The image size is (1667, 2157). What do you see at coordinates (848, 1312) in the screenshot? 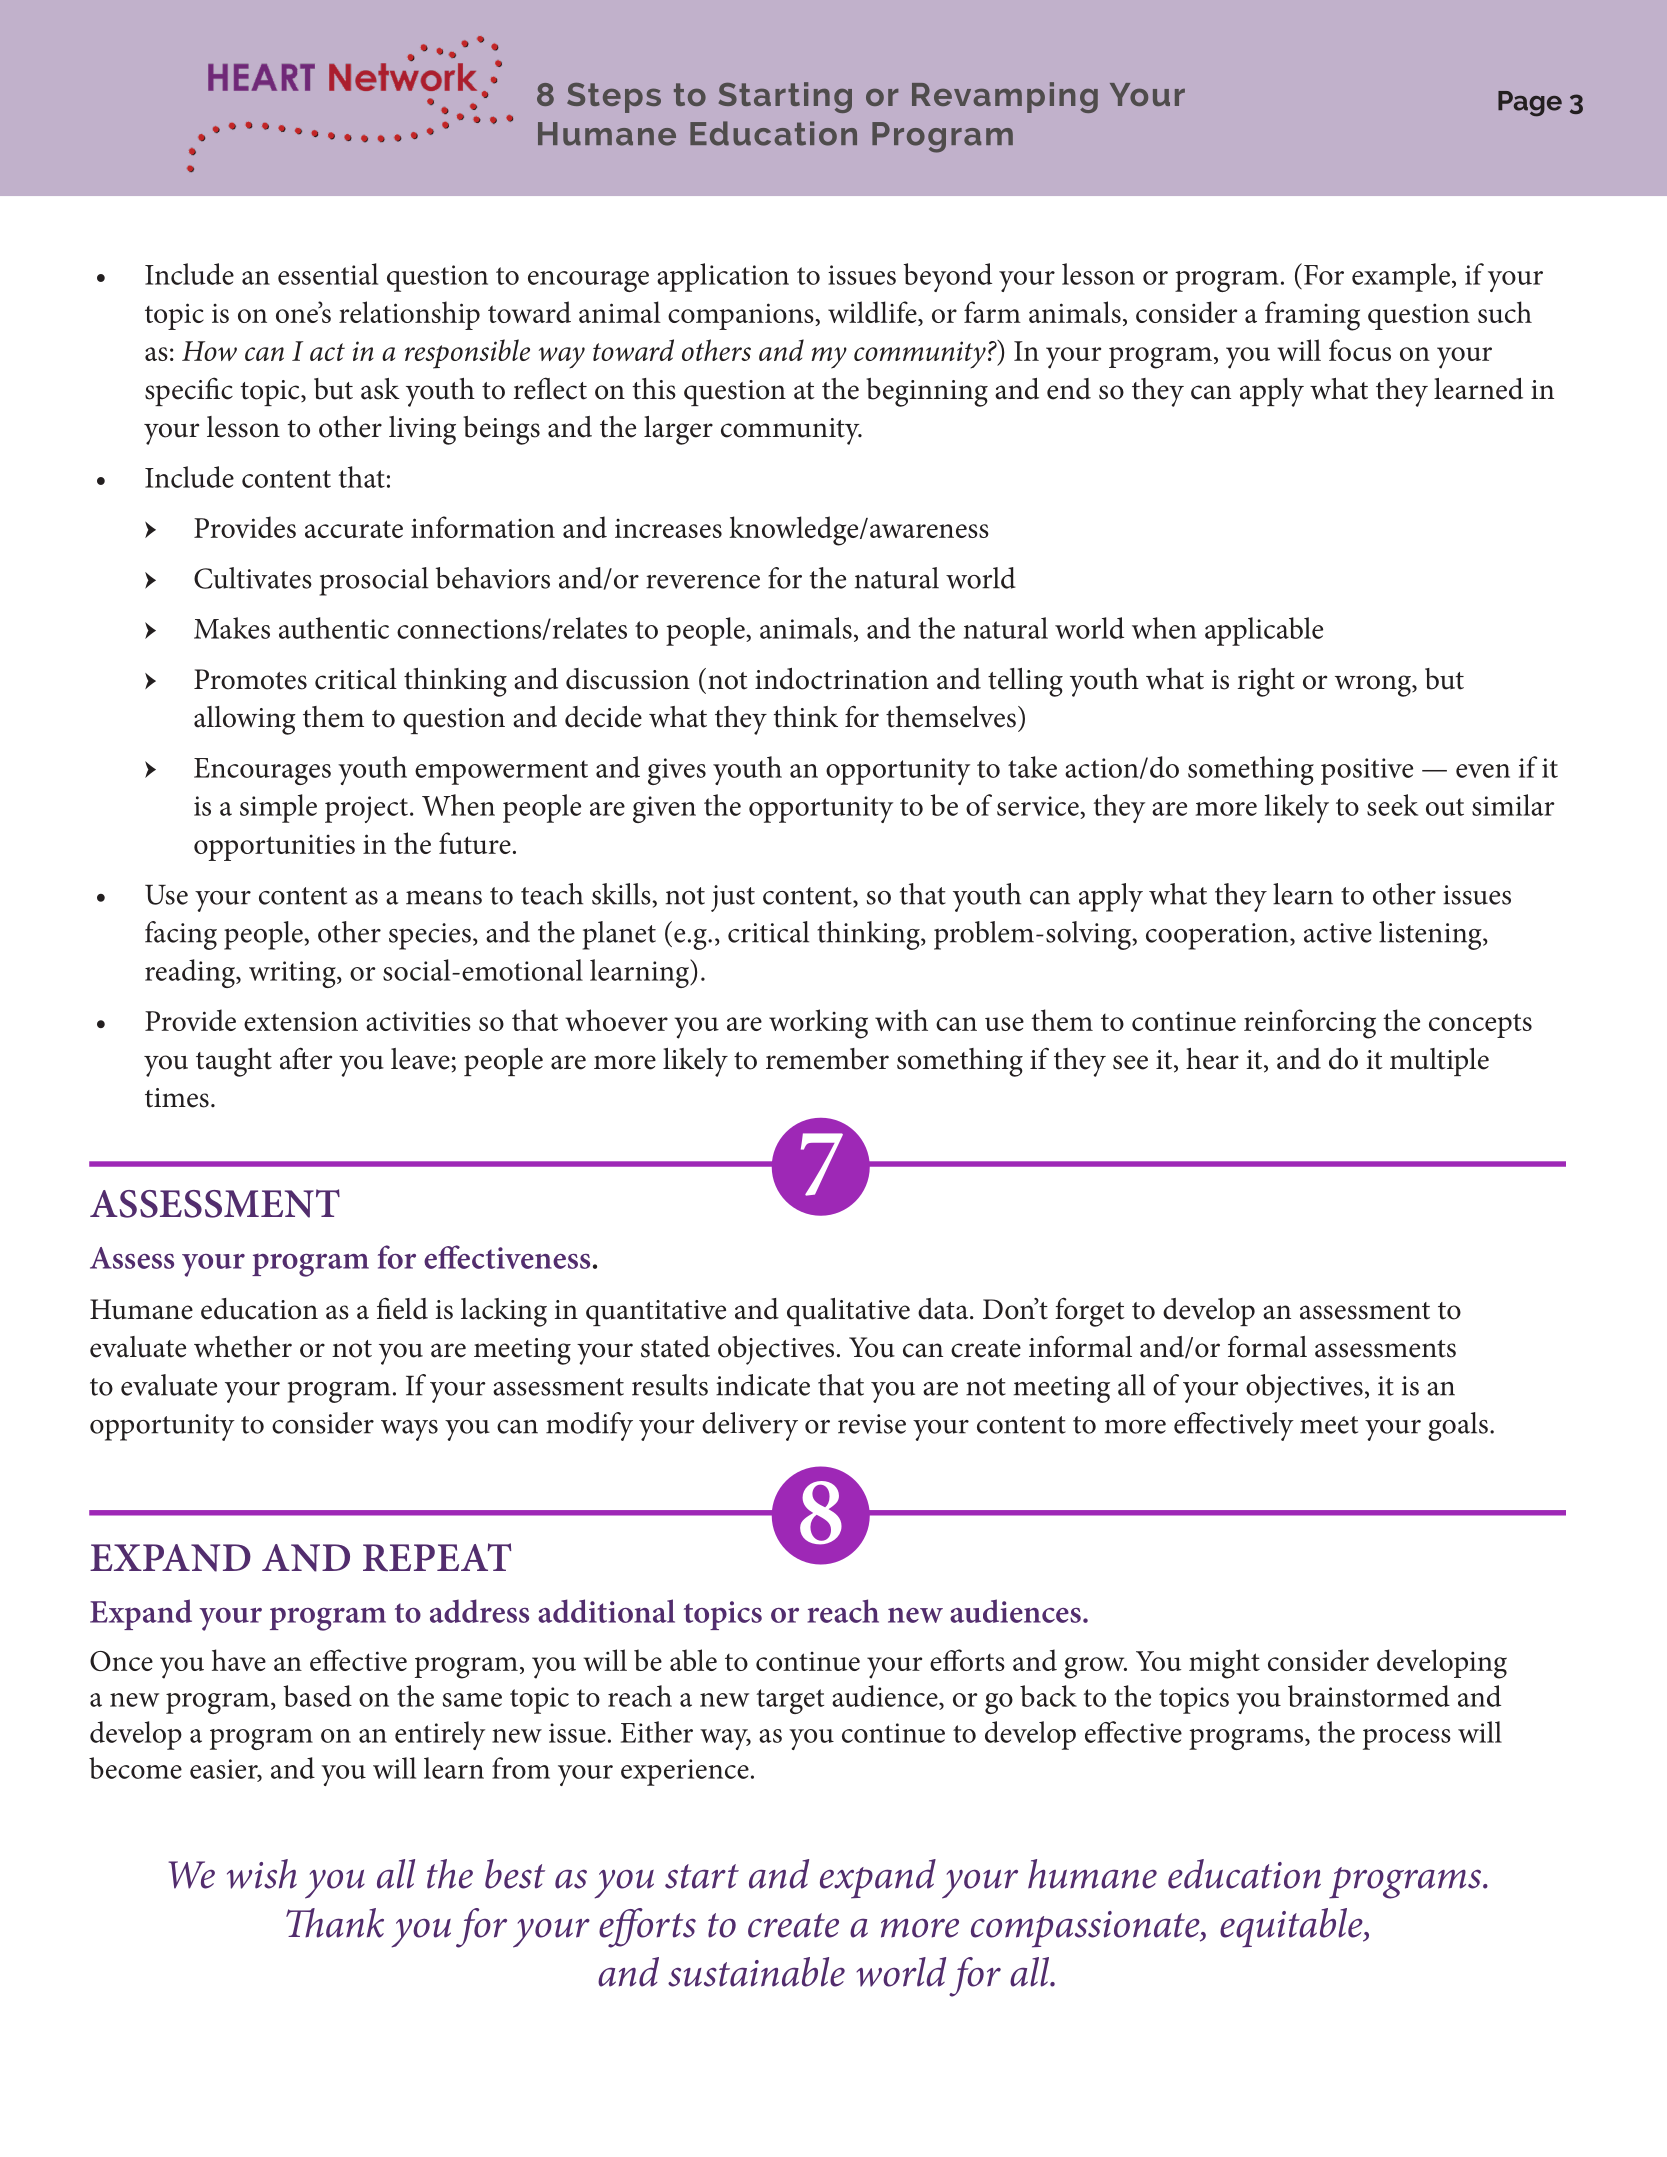
I see `qualitative` at bounding box center [848, 1312].
